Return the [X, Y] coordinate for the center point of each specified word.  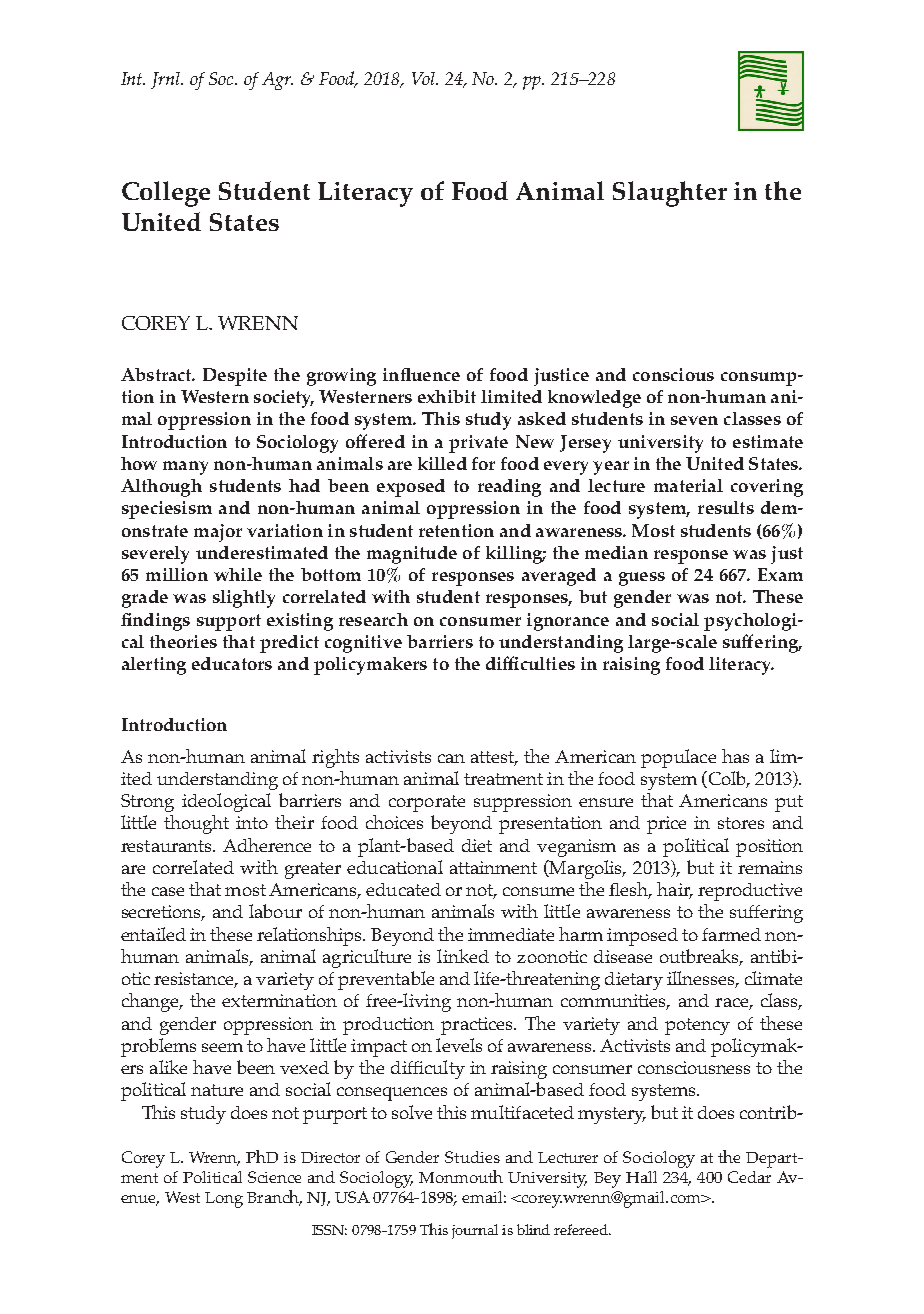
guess [642, 579]
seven [694, 420]
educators [232, 663]
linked [463, 956]
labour [275, 911]
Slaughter [670, 194]
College [166, 194]
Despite [235, 377]
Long [224, 1200]
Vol [425, 78]
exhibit [447, 396]
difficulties [530, 663]
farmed [731, 934]
